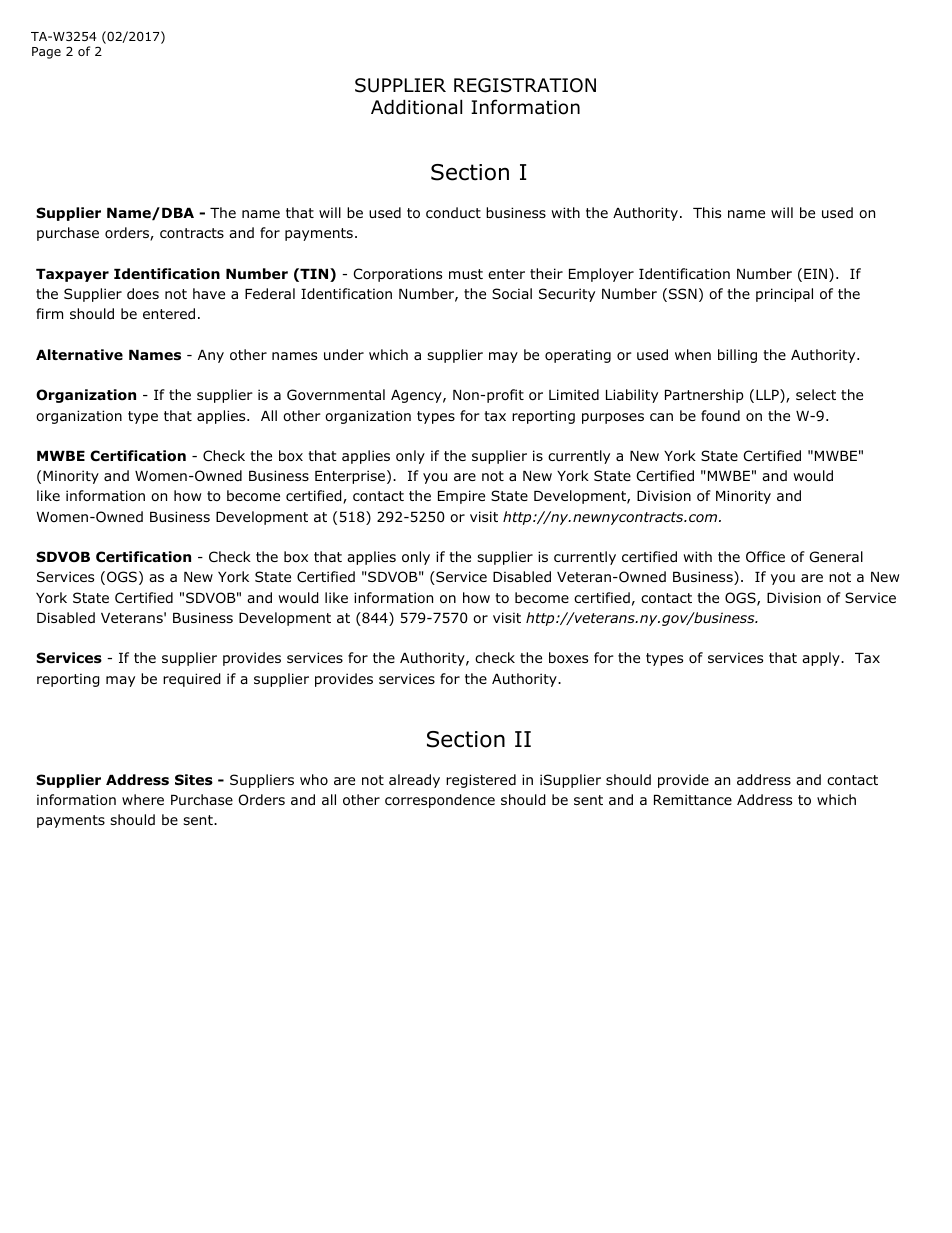  What do you see at coordinates (143, 294) in the screenshot?
I see `does` at bounding box center [143, 294].
